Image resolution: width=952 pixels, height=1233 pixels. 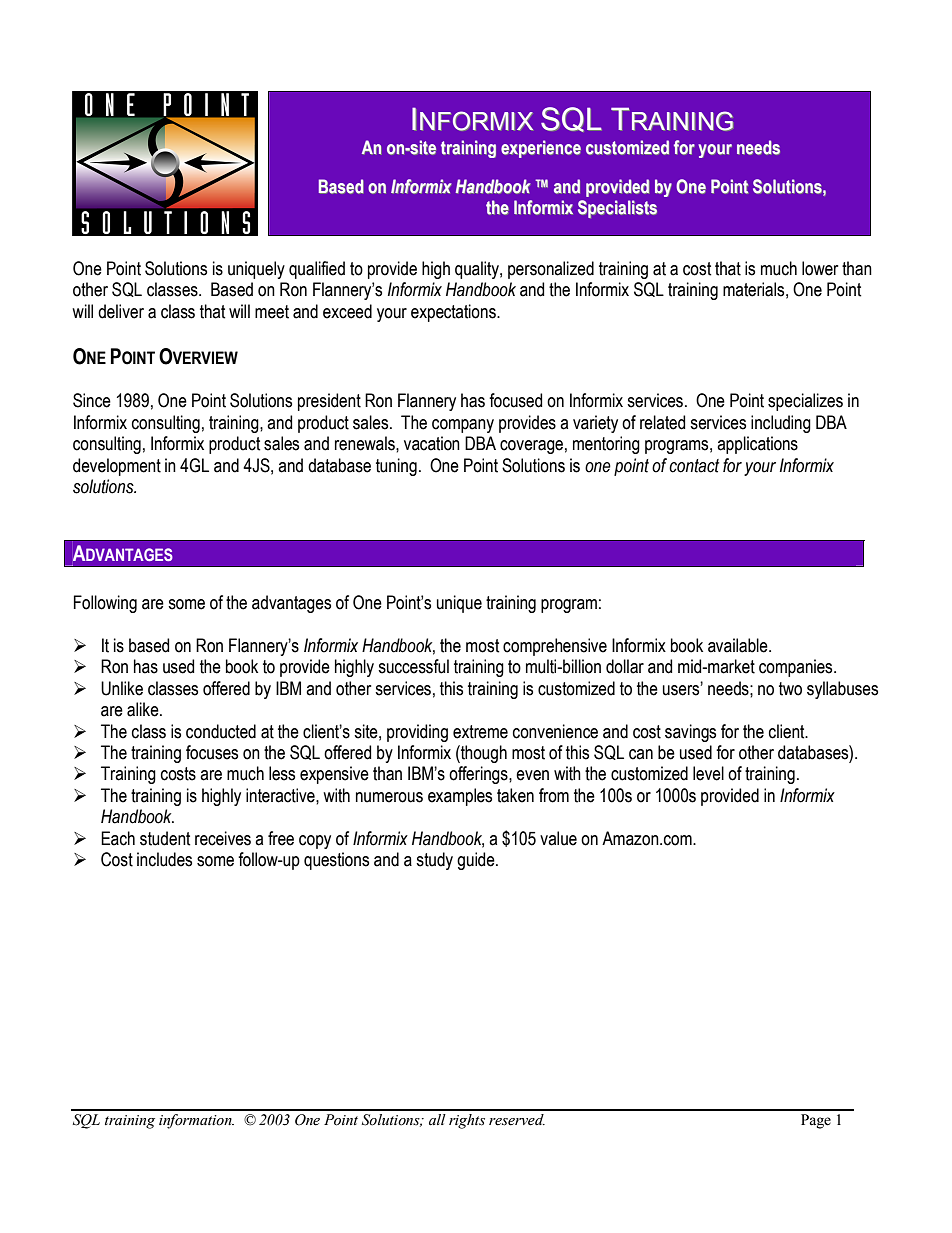 What do you see at coordinates (336, 861) in the screenshot?
I see `questions` at bounding box center [336, 861].
